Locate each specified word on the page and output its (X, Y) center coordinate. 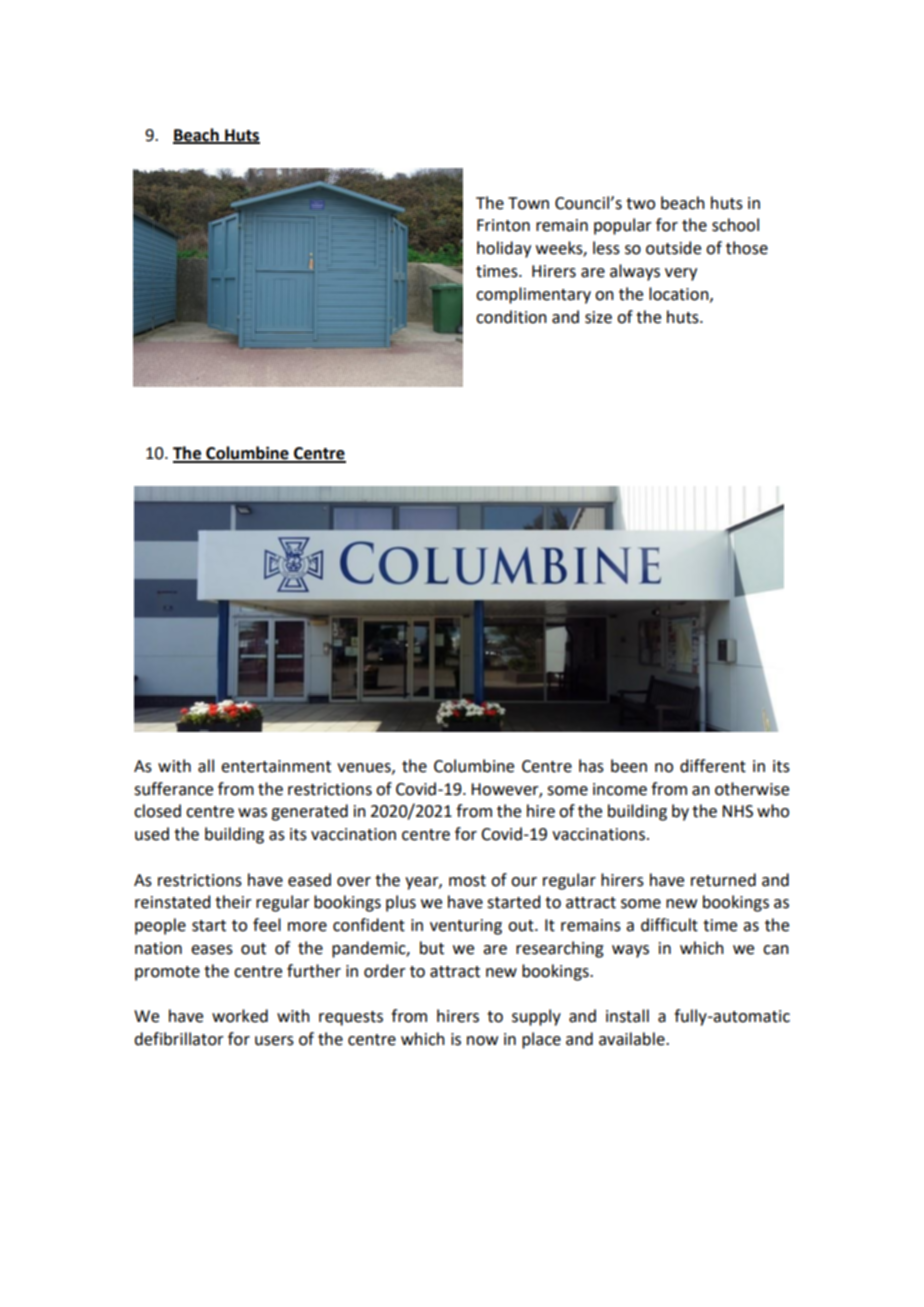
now (482, 1041)
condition (511, 317)
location (680, 294)
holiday (504, 249)
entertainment (276, 766)
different (713, 766)
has (591, 766)
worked (240, 1016)
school (735, 225)
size (598, 317)
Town (528, 203)
